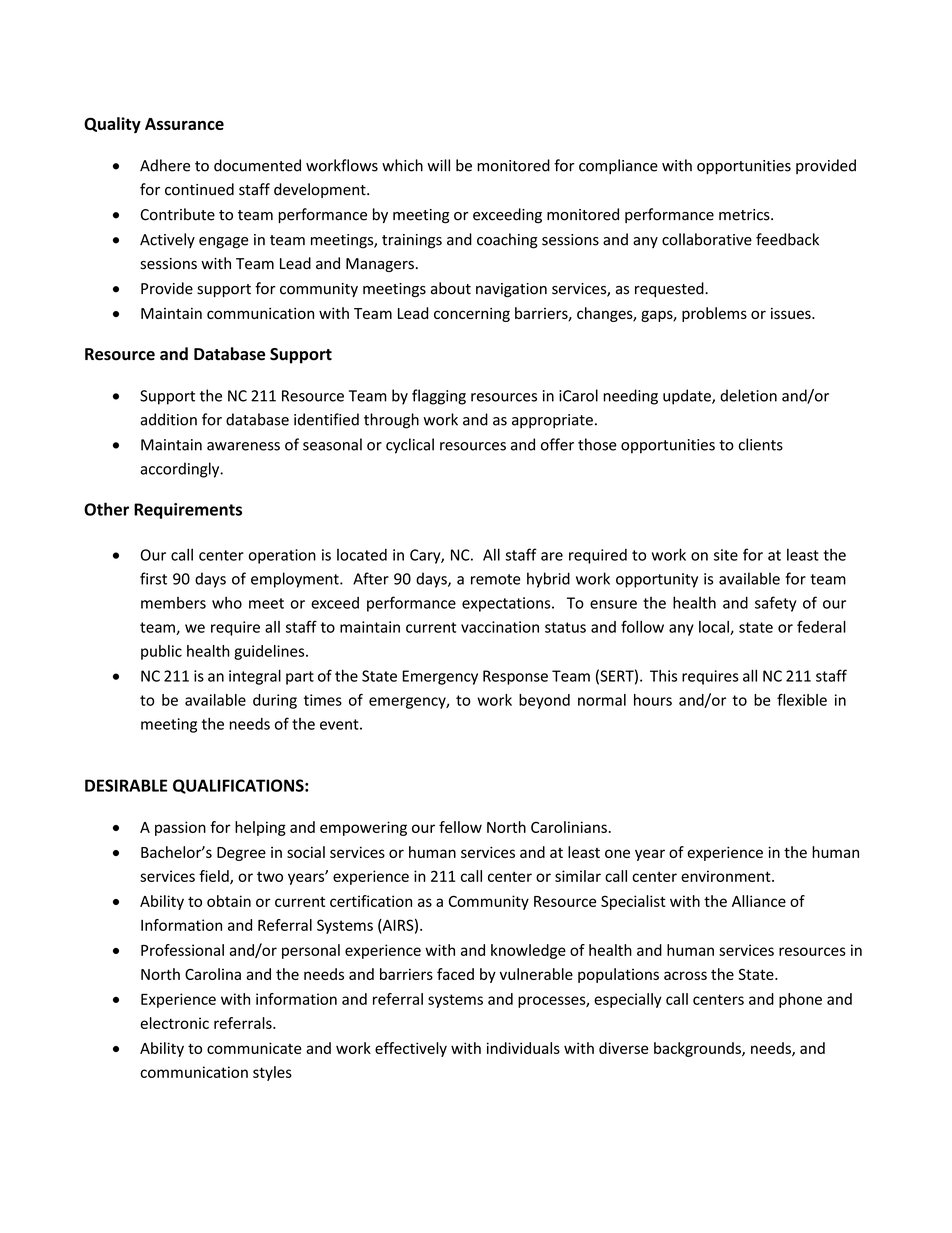 This document has width=952, height=1233. I want to click on effectively, so click(411, 1049).
